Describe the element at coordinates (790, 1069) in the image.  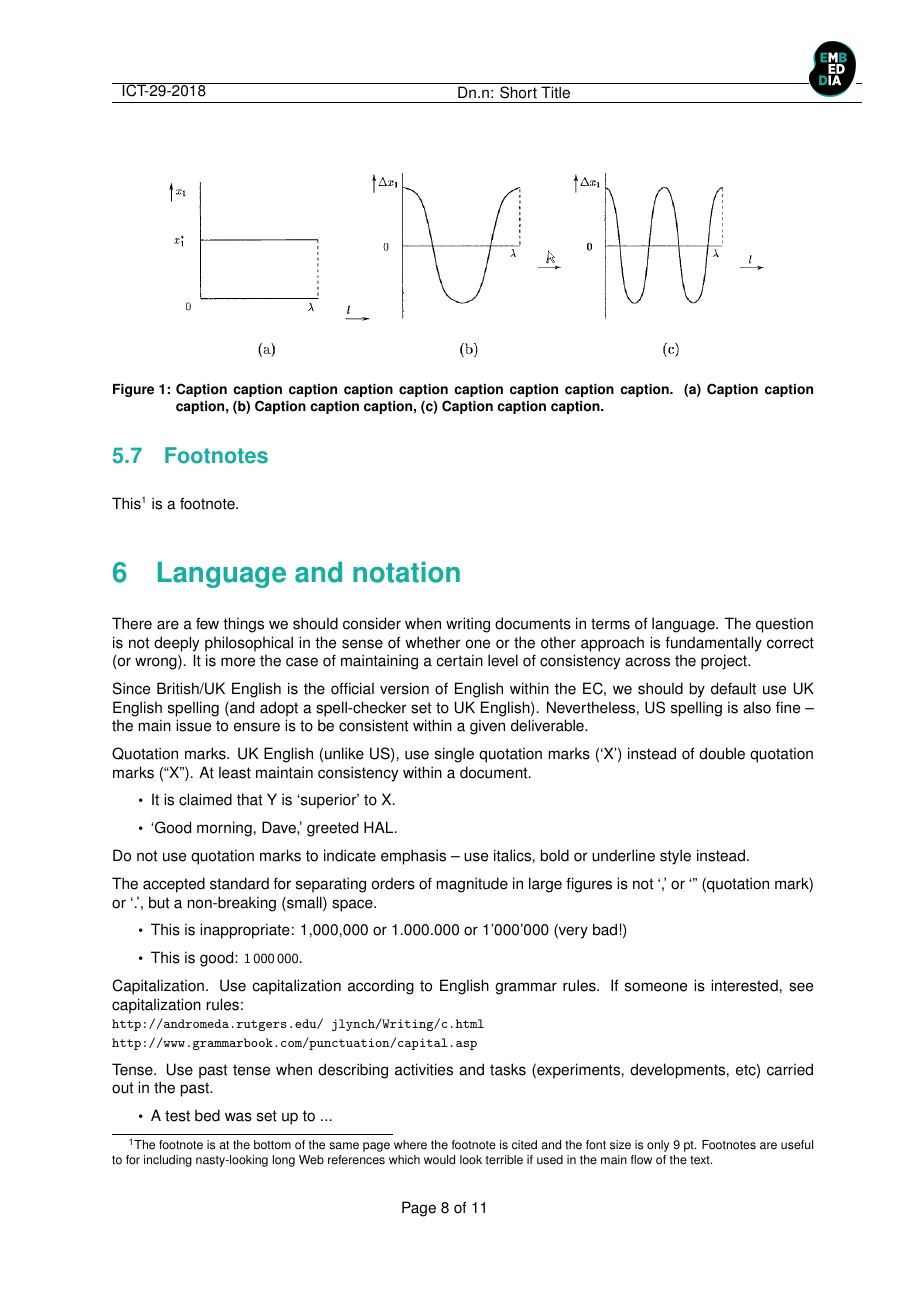
I see `carried` at that location.
